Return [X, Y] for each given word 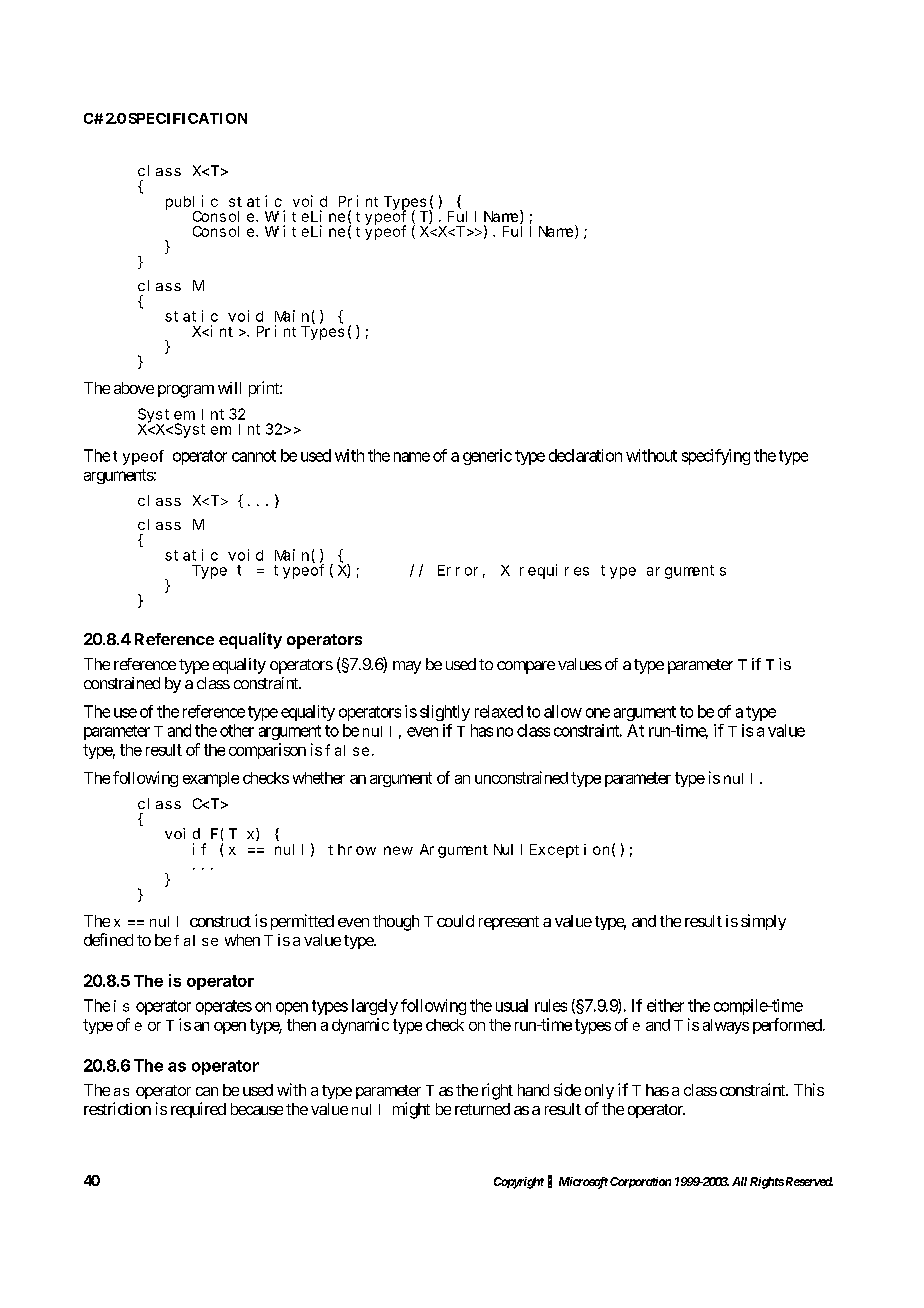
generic [487, 457]
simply [763, 922]
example [211, 779]
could [455, 921]
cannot [254, 456]
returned [482, 1109]
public [192, 204]
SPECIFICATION [188, 118]
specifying [716, 457]
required [198, 1110]
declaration [585, 455]
